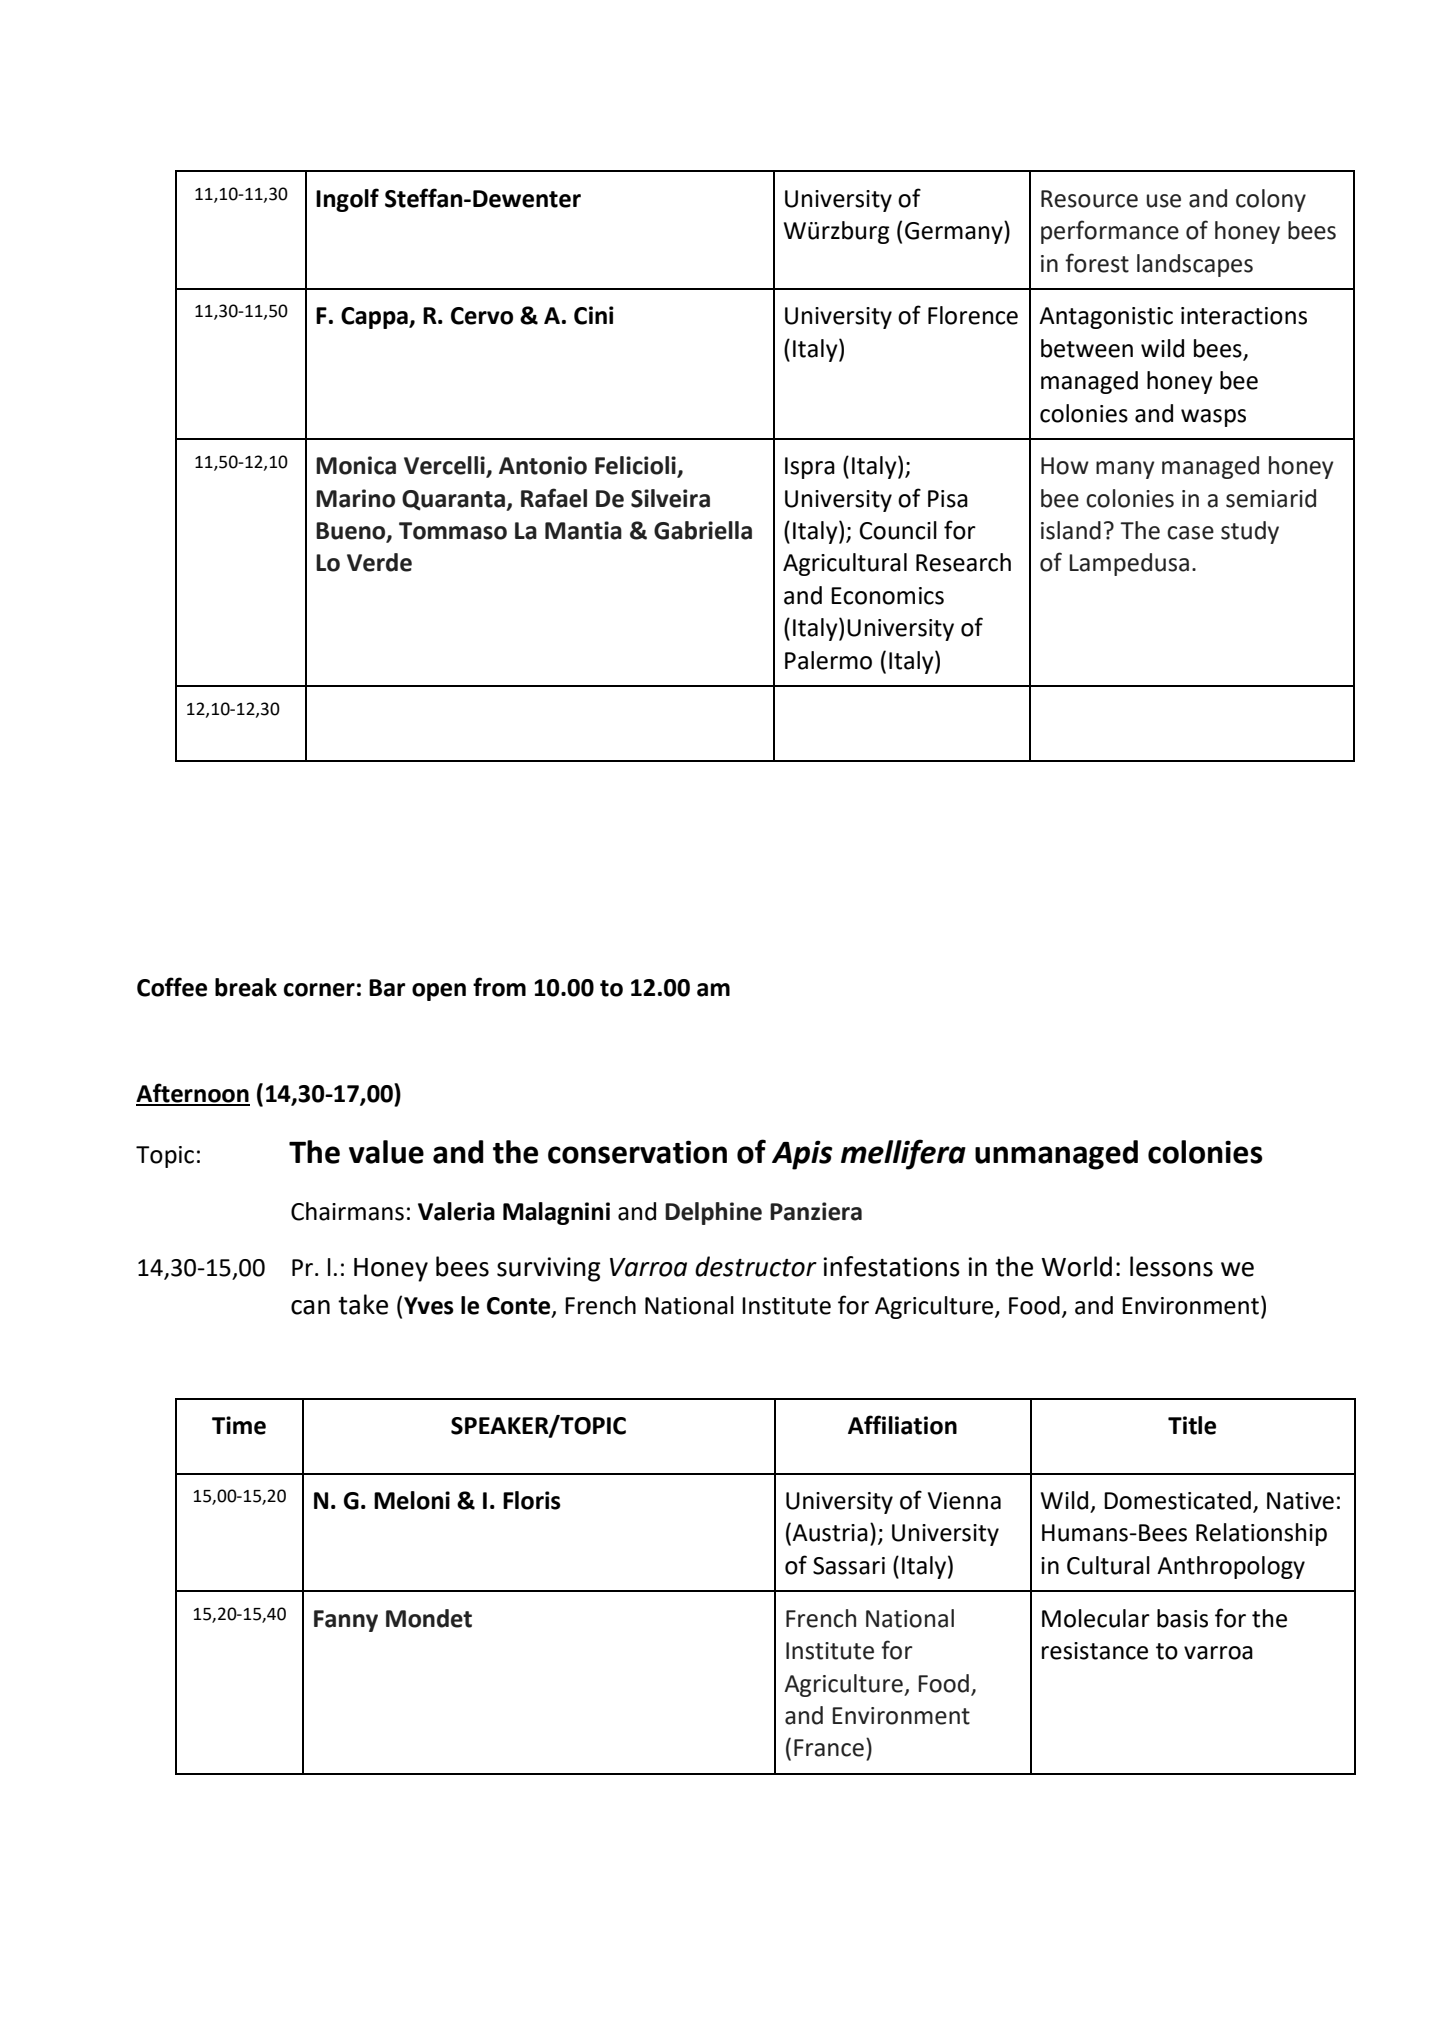 This screenshot has width=1434, height=2030. What do you see at coordinates (319, 990) in the screenshot?
I see `corner` at bounding box center [319, 990].
